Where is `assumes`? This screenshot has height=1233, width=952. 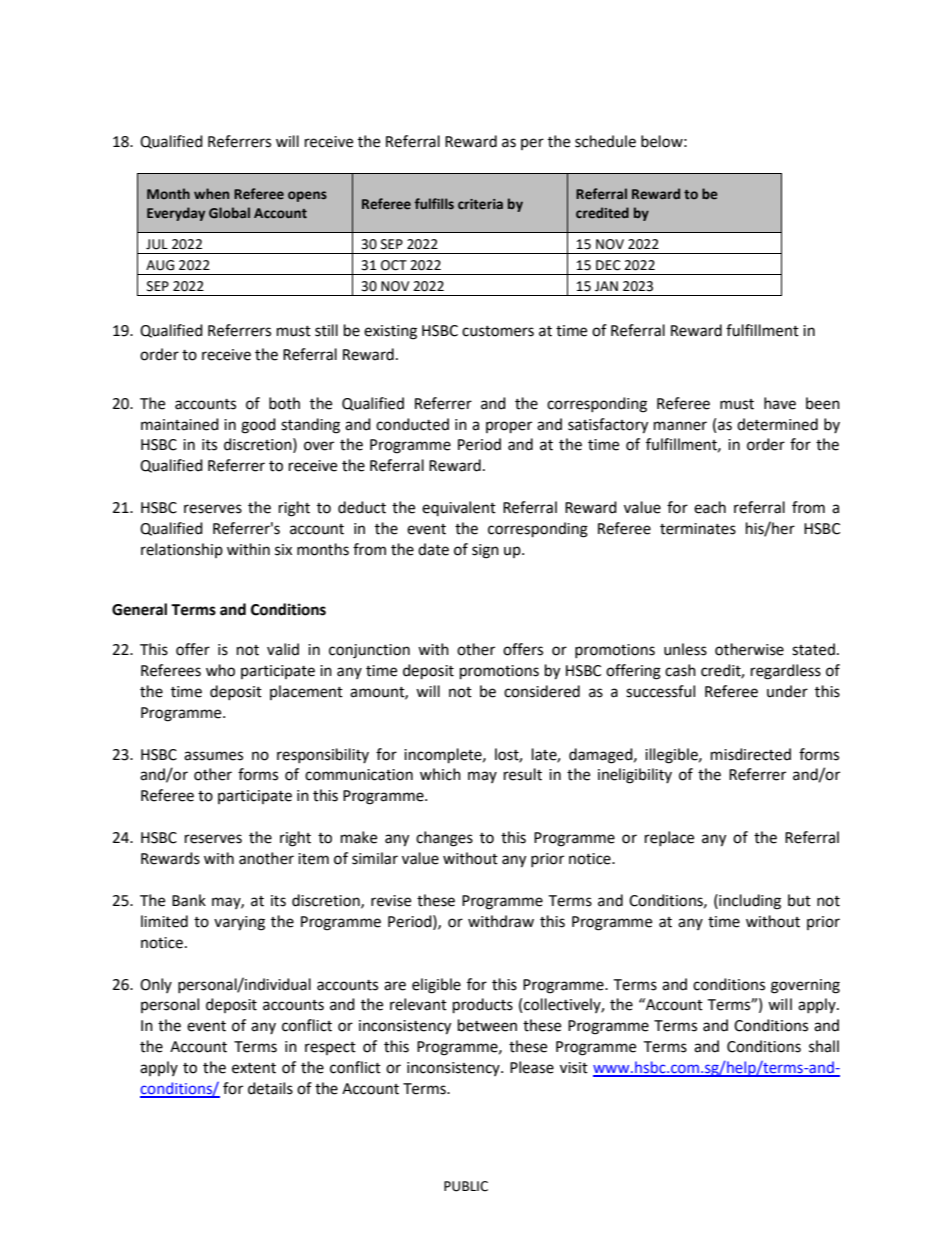 assumes is located at coordinates (213, 756).
